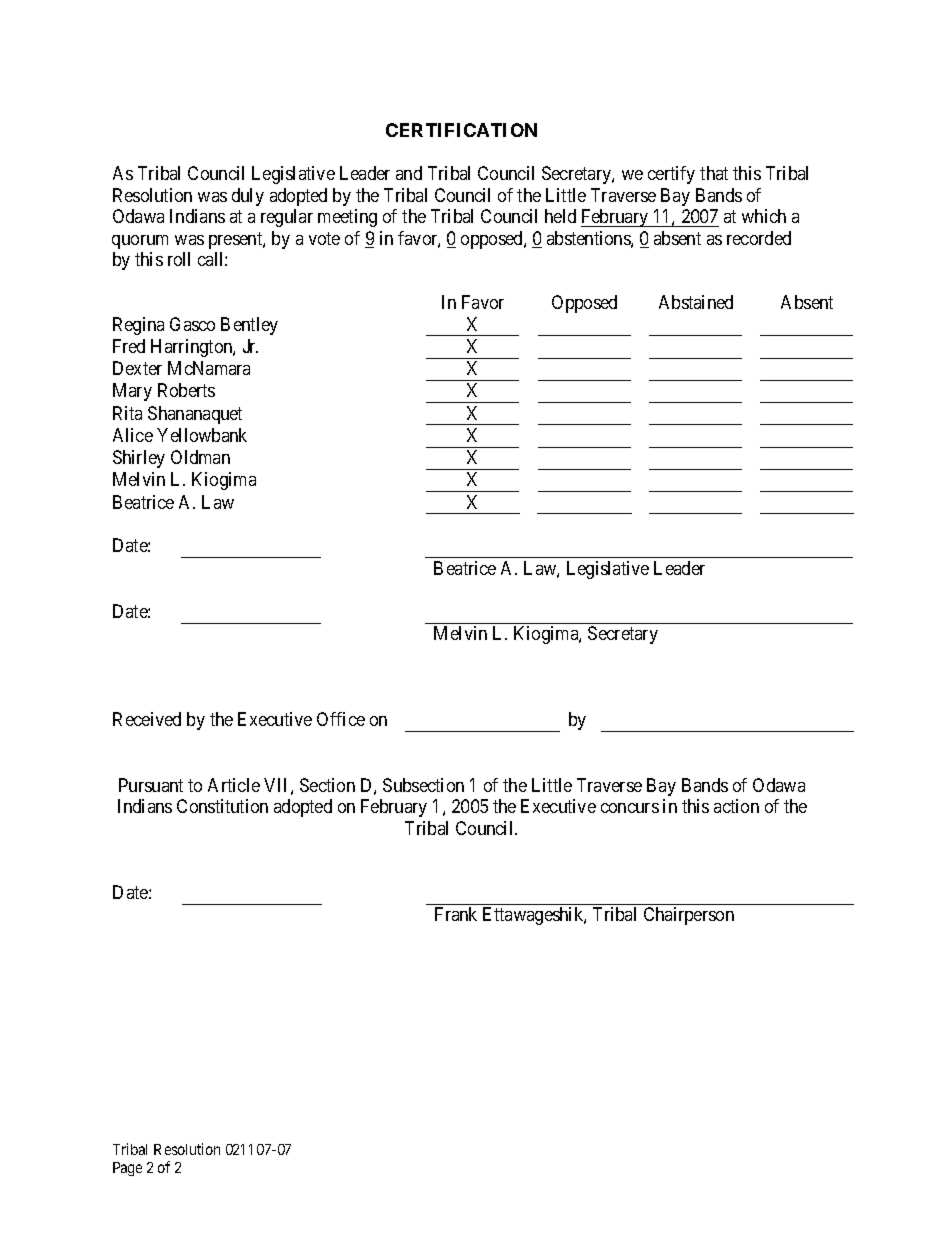  Describe the element at coordinates (341, 719) in the document. I see `Office` at that location.
